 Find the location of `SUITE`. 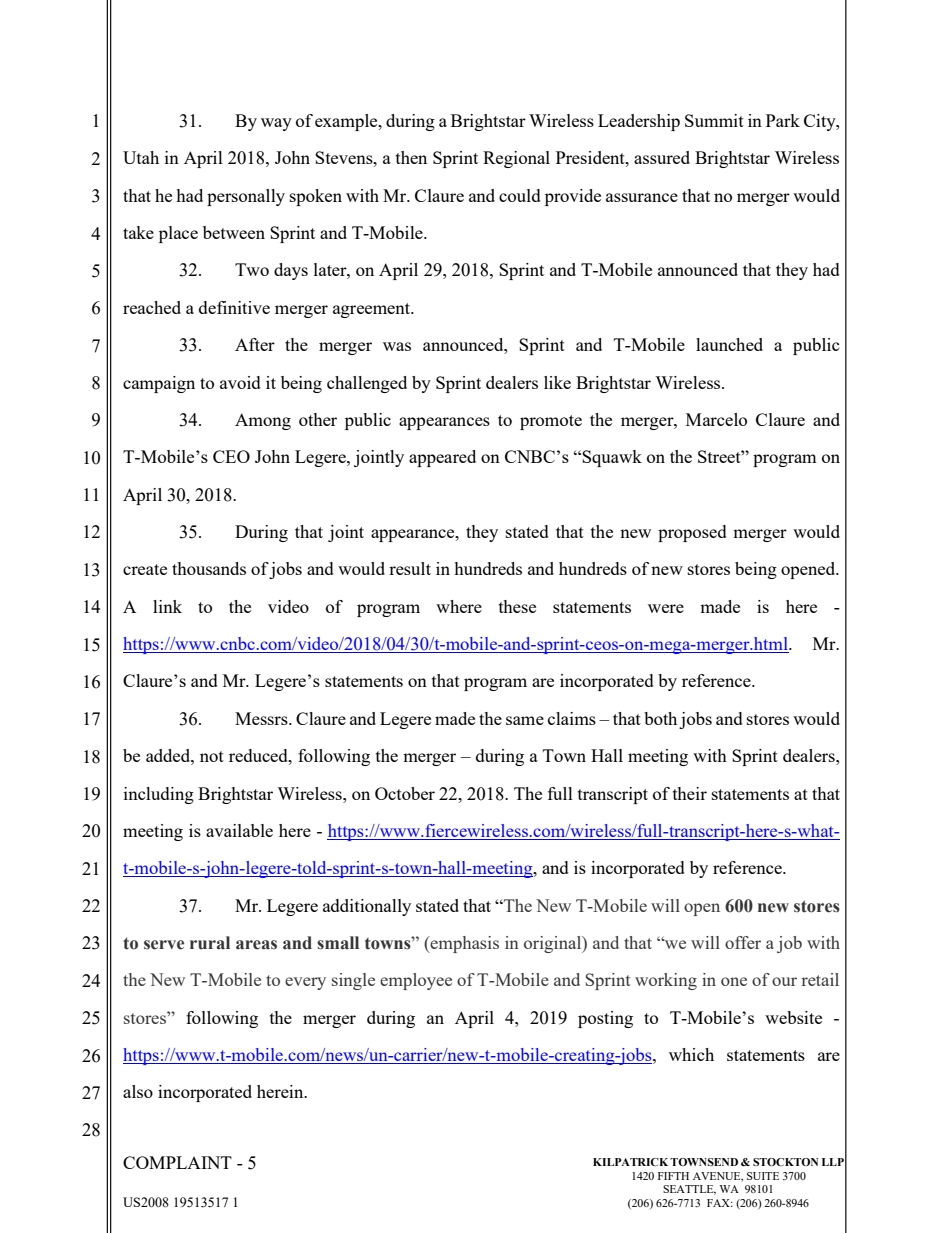

SUITE is located at coordinates (763, 1176).
